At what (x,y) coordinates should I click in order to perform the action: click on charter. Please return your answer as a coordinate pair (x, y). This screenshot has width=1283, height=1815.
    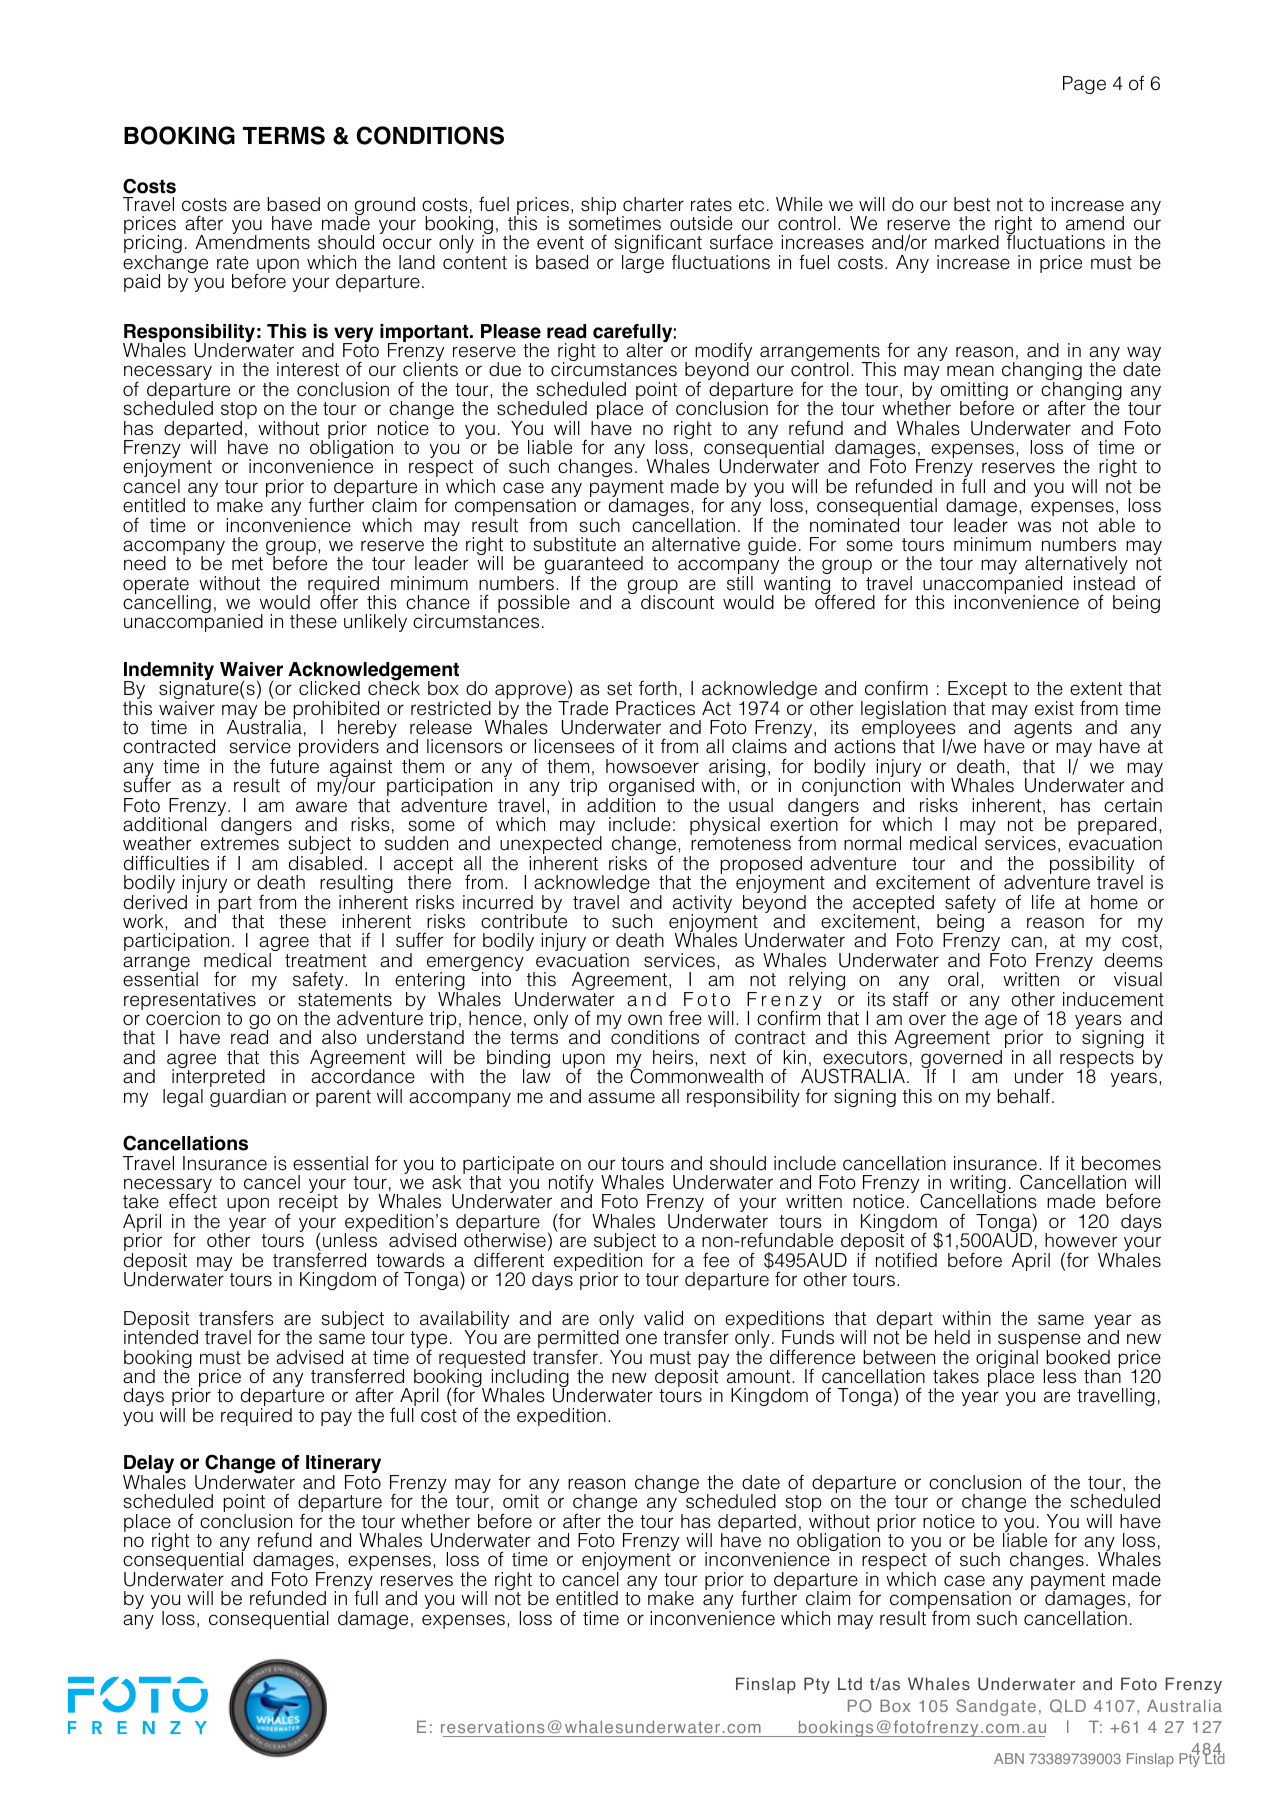
    Looking at the image, I should click on (653, 204).
